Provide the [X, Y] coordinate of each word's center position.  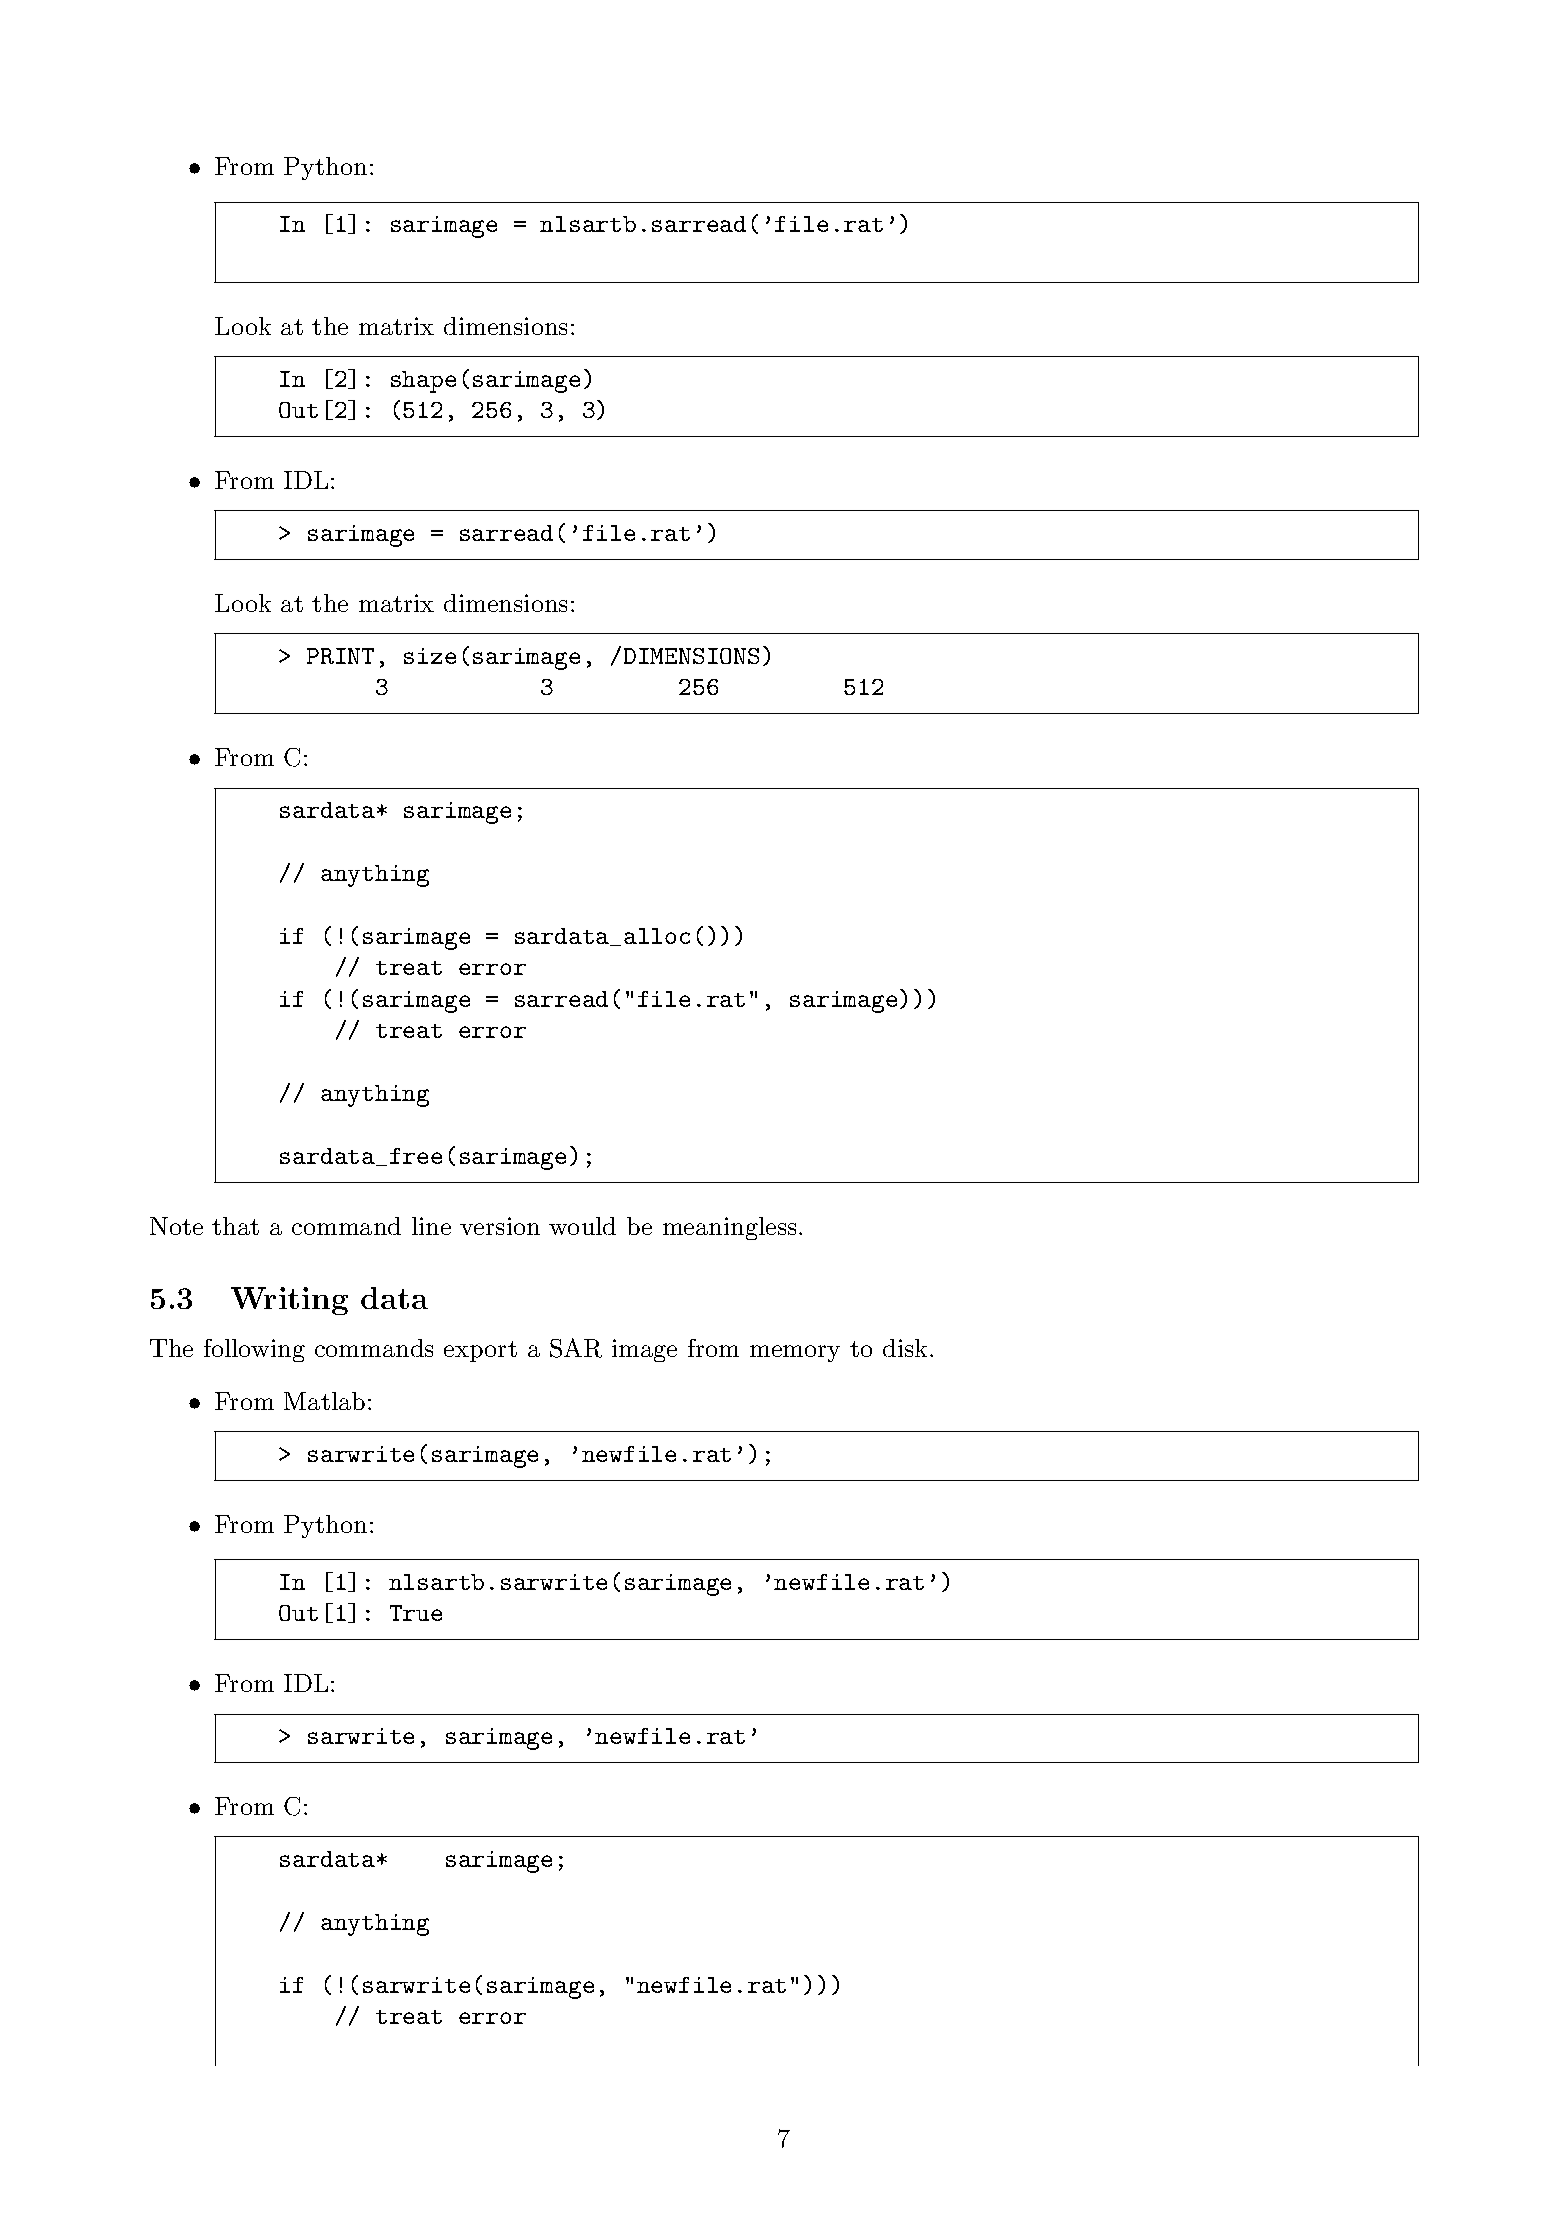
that [235, 1226]
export [480, 1351]
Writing [289, 1301]
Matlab [324, 1401]
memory [795, 1353]
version [500, 1226]
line [431, 1226]
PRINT [340, 656]
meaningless [729, 1228]
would [582, 1226]
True [416, 1613]
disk [905, 1348]
